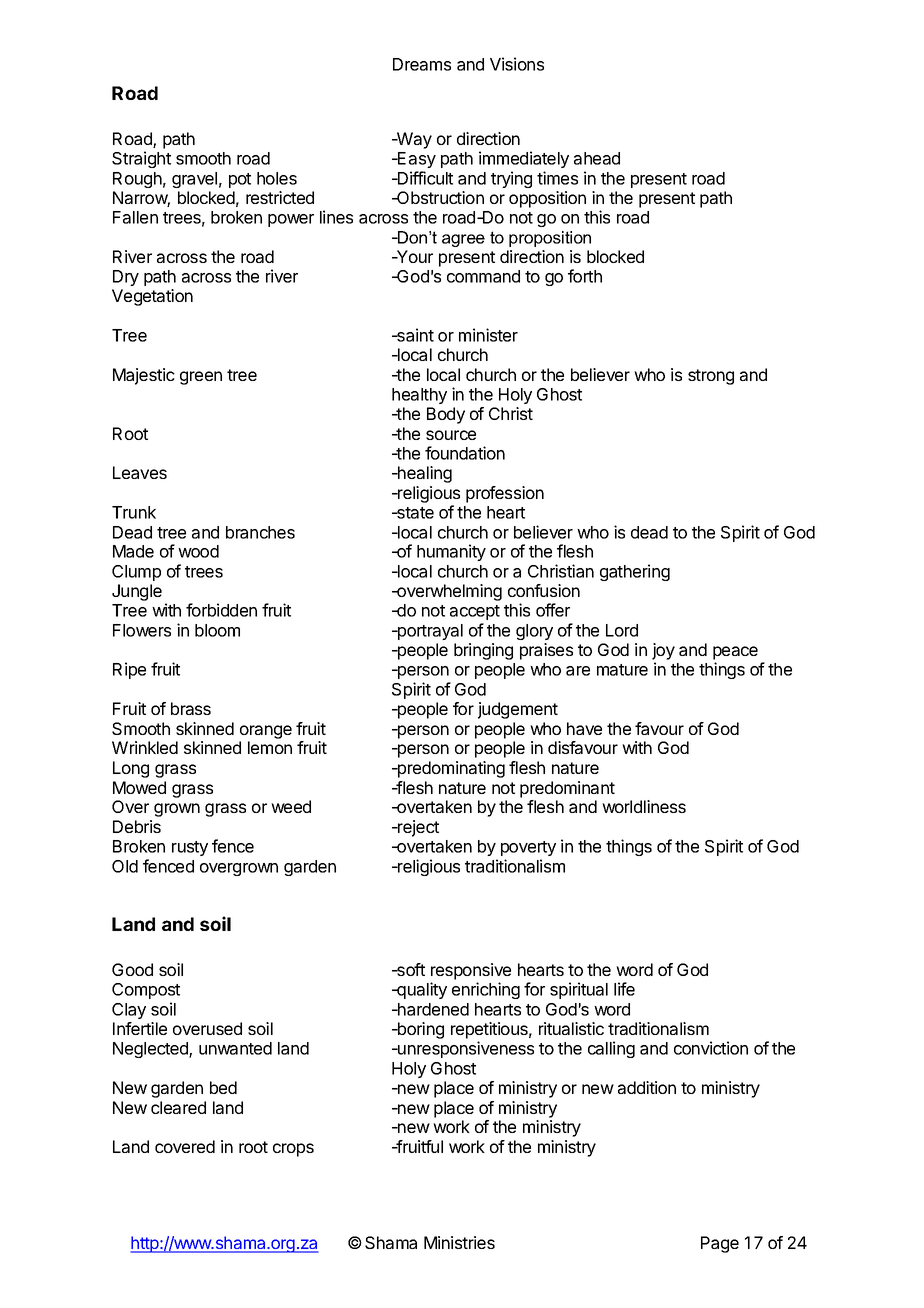 Image resolution: width=924 pixels, height=1308 pixels. I want to click on Ministries, so click(459, 1242).
